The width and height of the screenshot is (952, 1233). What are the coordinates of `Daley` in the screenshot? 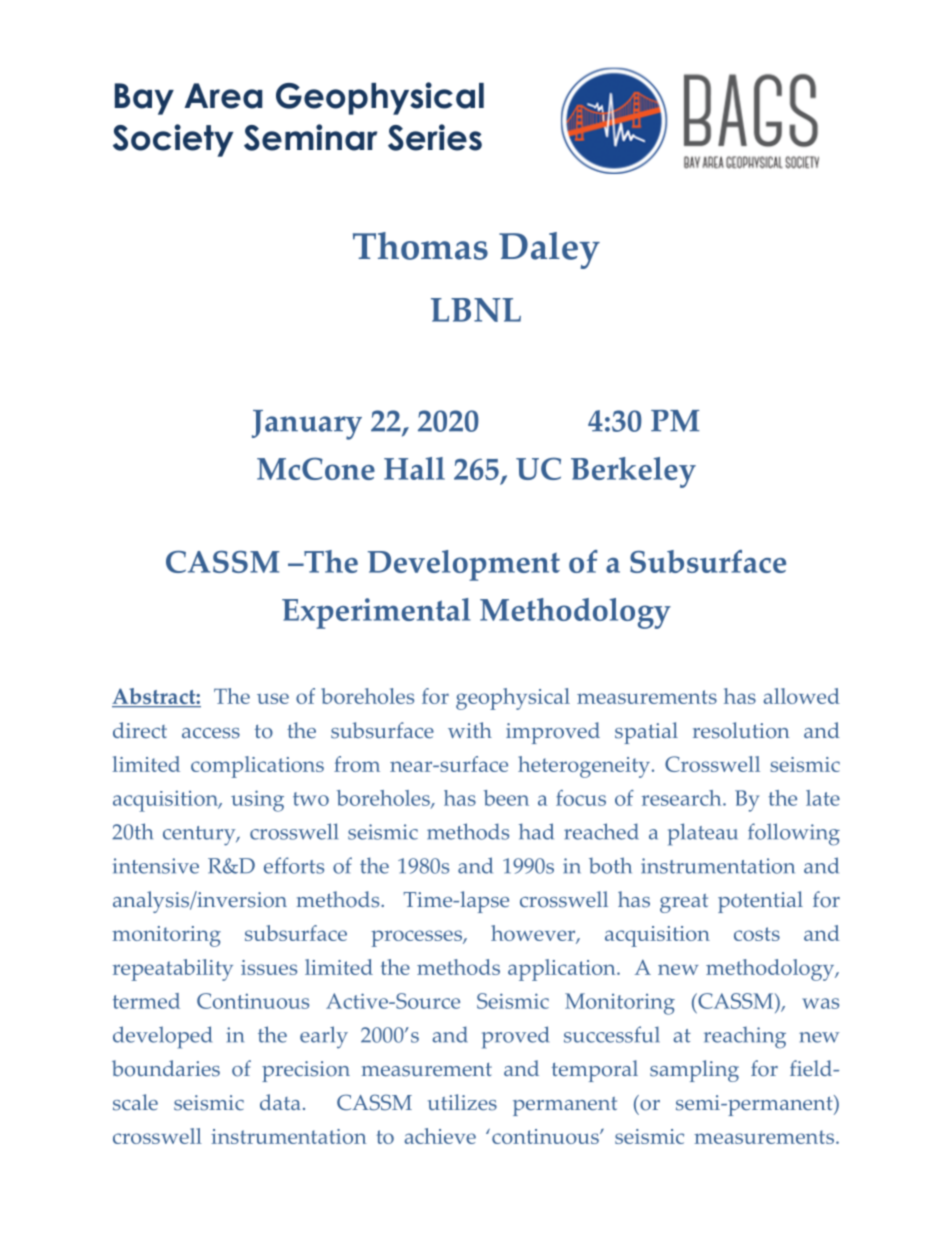 It's located at (549, 250).
